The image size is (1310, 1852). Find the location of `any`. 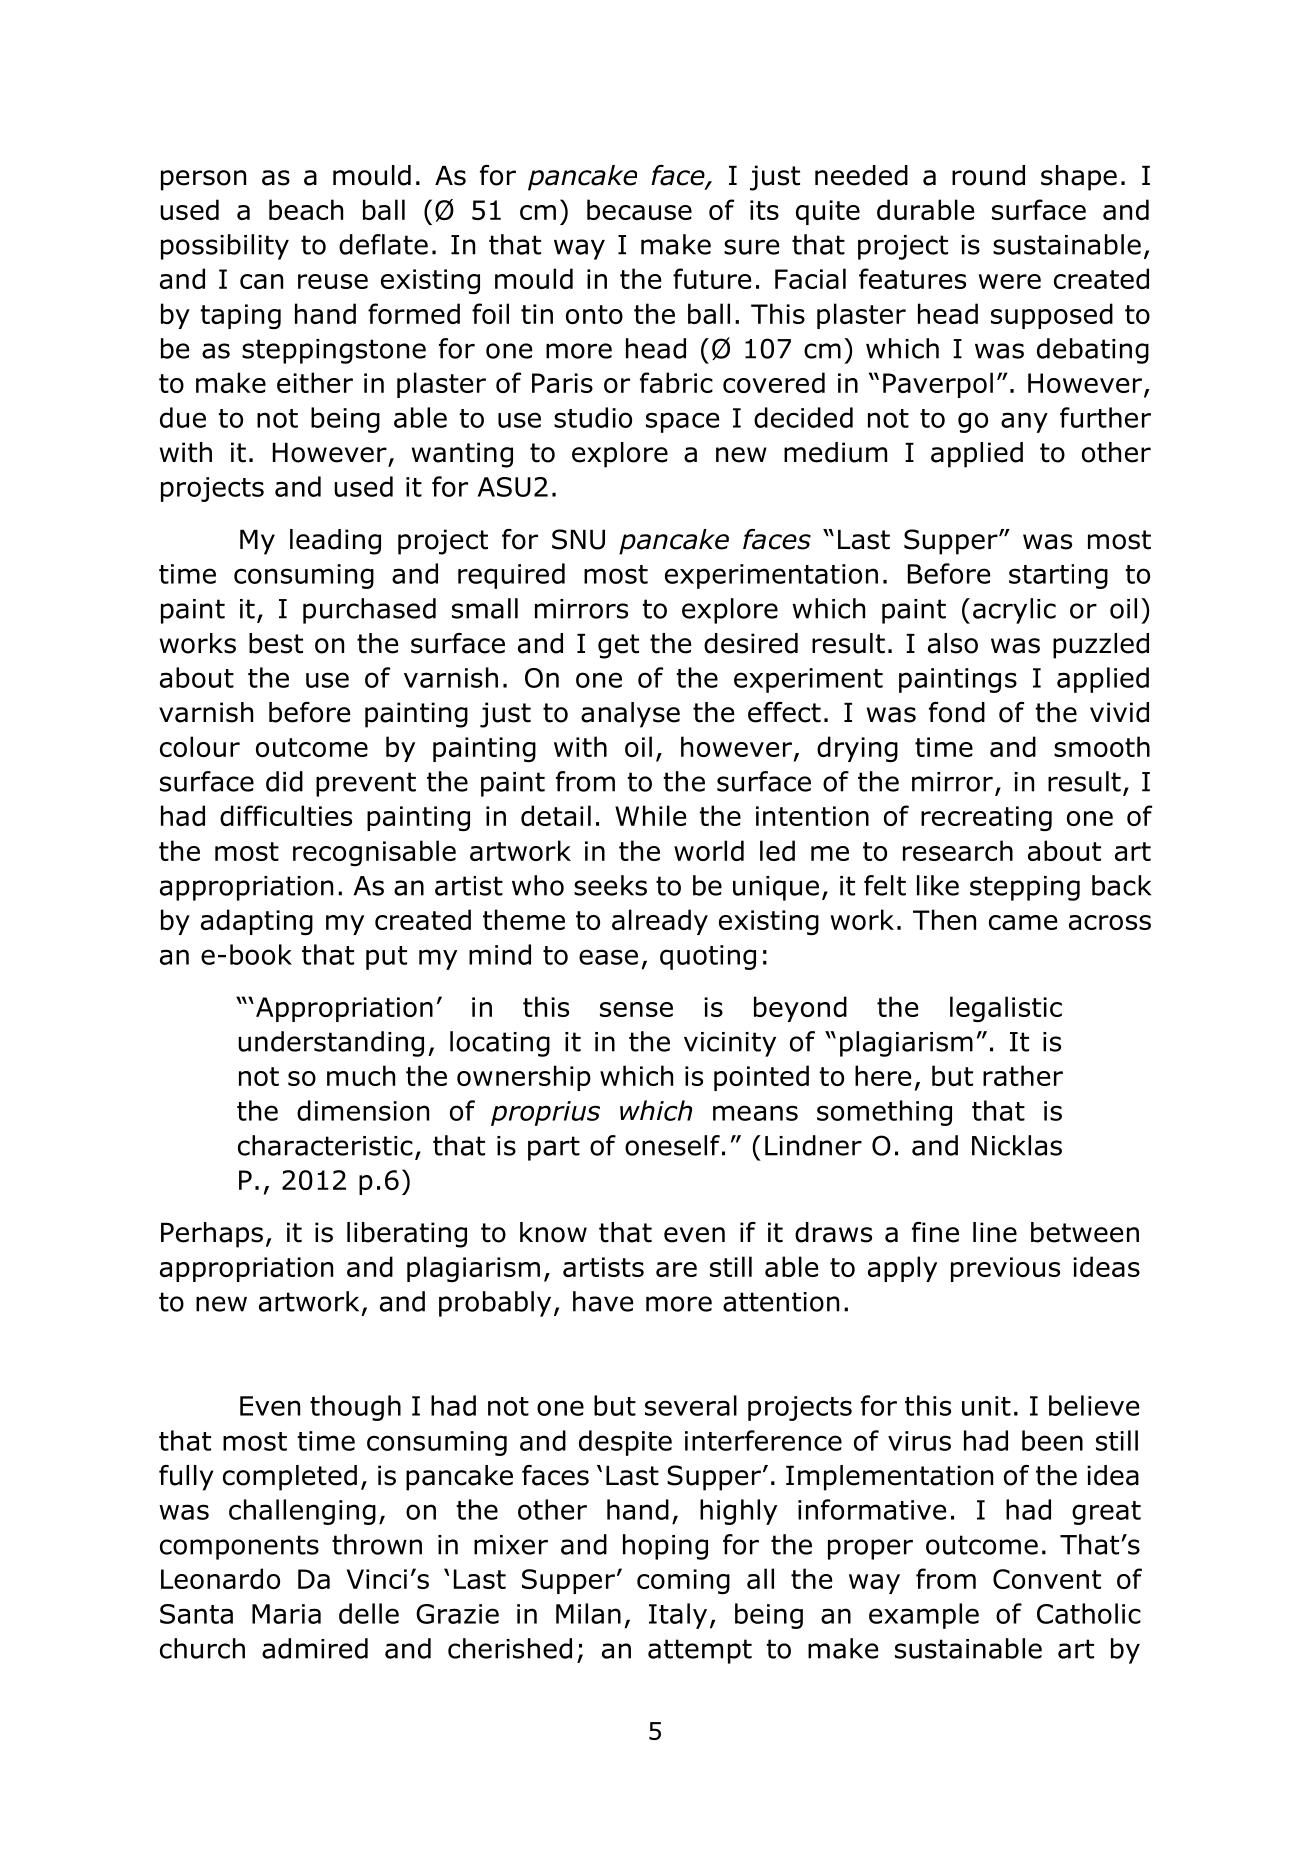

any is located at coordinates (1024, 422).
